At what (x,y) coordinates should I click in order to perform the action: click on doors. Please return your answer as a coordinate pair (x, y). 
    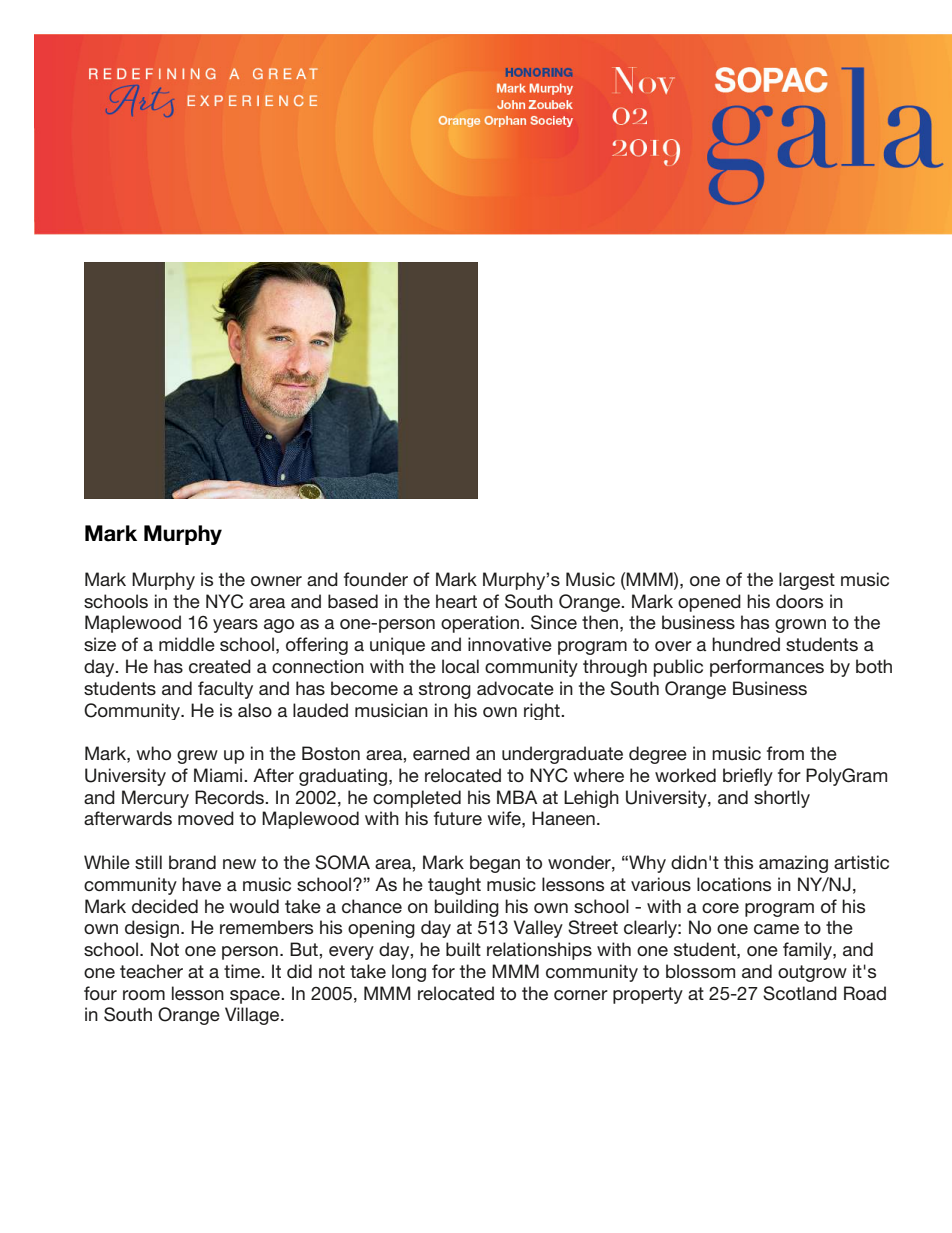
    Looking at the image, I should click on (799, 601).
